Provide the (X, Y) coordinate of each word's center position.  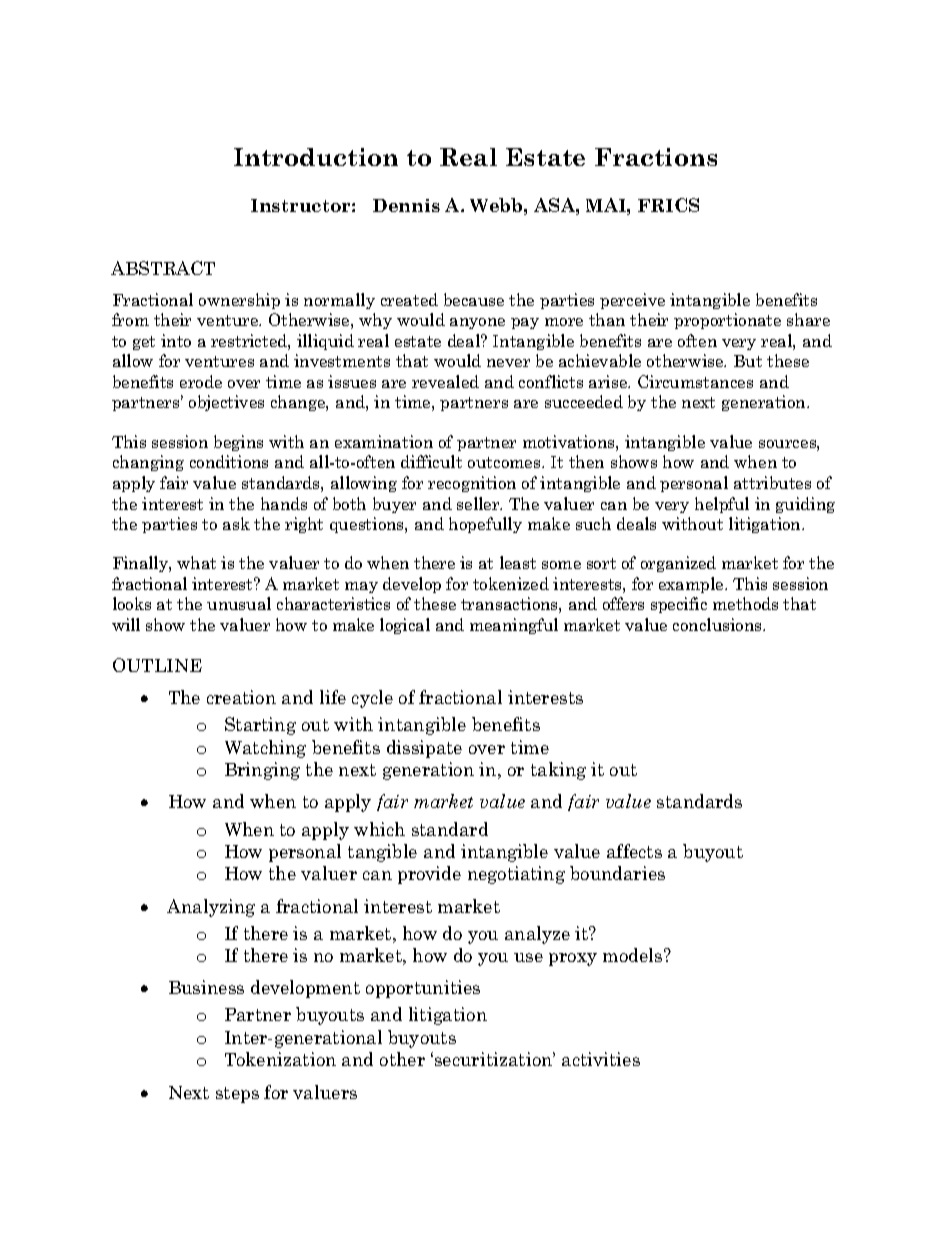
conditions (229, 461)
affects (634, 851)
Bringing (262, 771)
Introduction (316, 157)
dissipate (424, 749)
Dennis (406, 205)
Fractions (656, 157)
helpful (722, 505)
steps (237, 1095)
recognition (472, 484)
